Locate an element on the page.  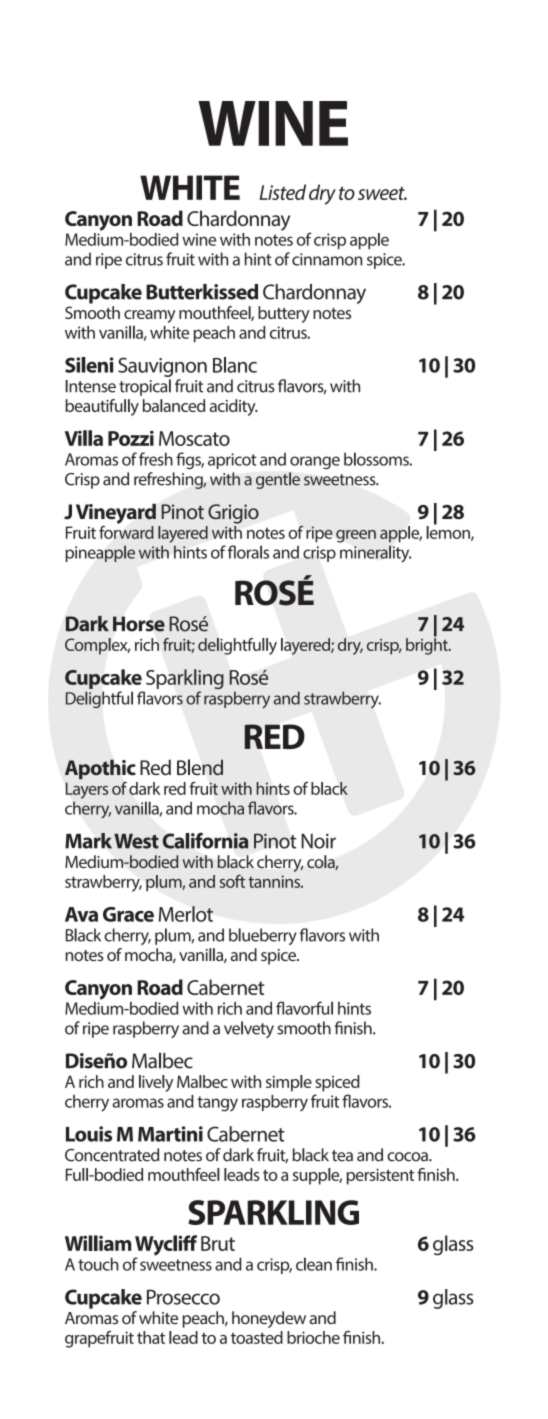
honeydew is located at coordinates (269, 1319).
